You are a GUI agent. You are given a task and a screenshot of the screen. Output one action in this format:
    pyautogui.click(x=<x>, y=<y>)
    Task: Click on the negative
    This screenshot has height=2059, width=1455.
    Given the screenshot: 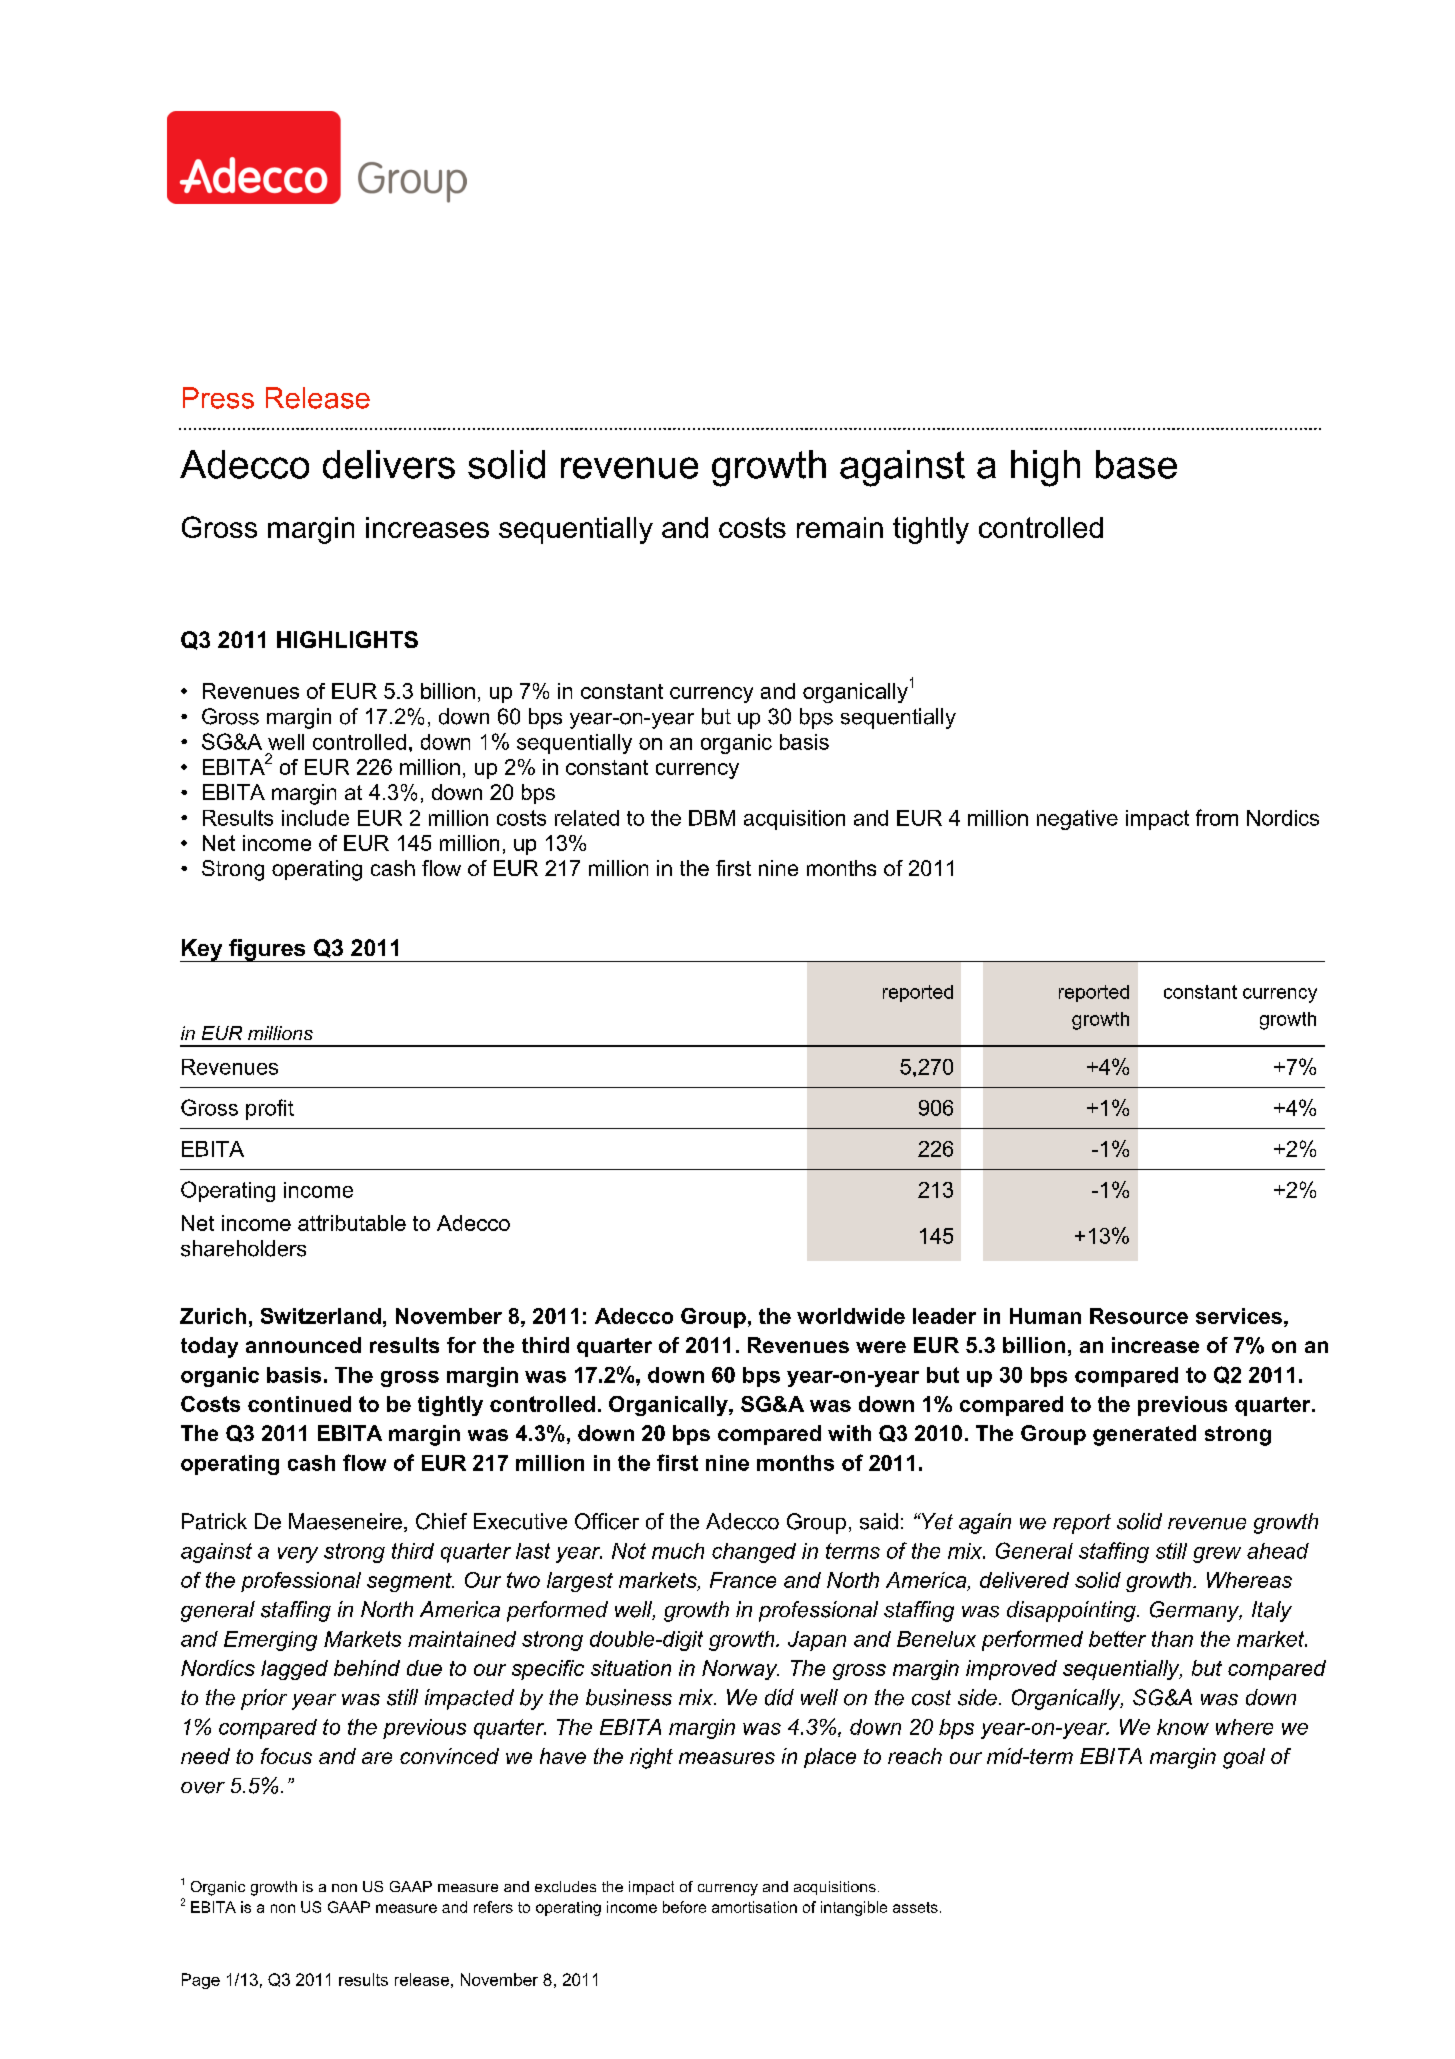 What is the action you would take?
    pyautogui.click(x=1077, y=820)
